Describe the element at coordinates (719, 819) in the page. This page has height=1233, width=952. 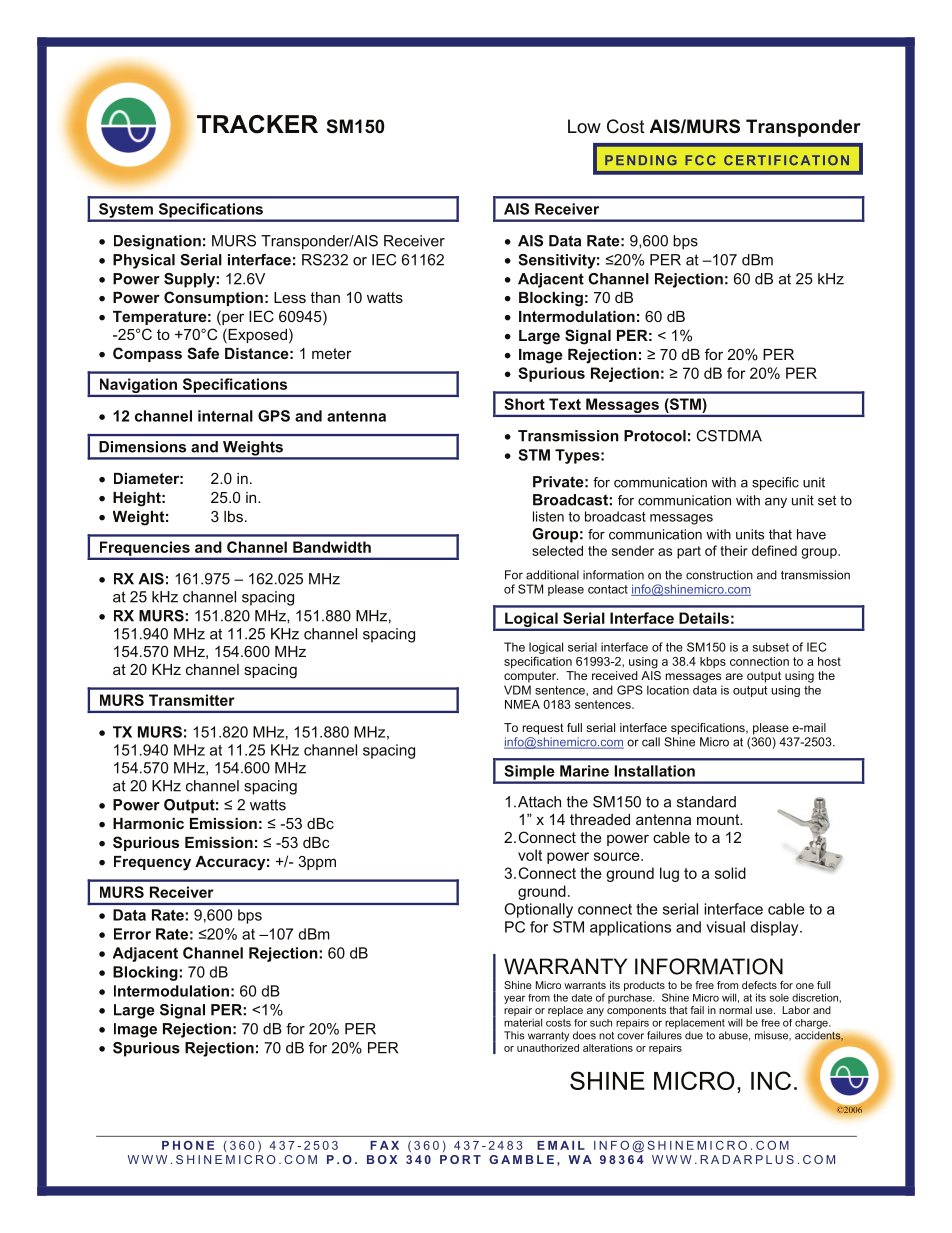
I see `mount` at that location.
